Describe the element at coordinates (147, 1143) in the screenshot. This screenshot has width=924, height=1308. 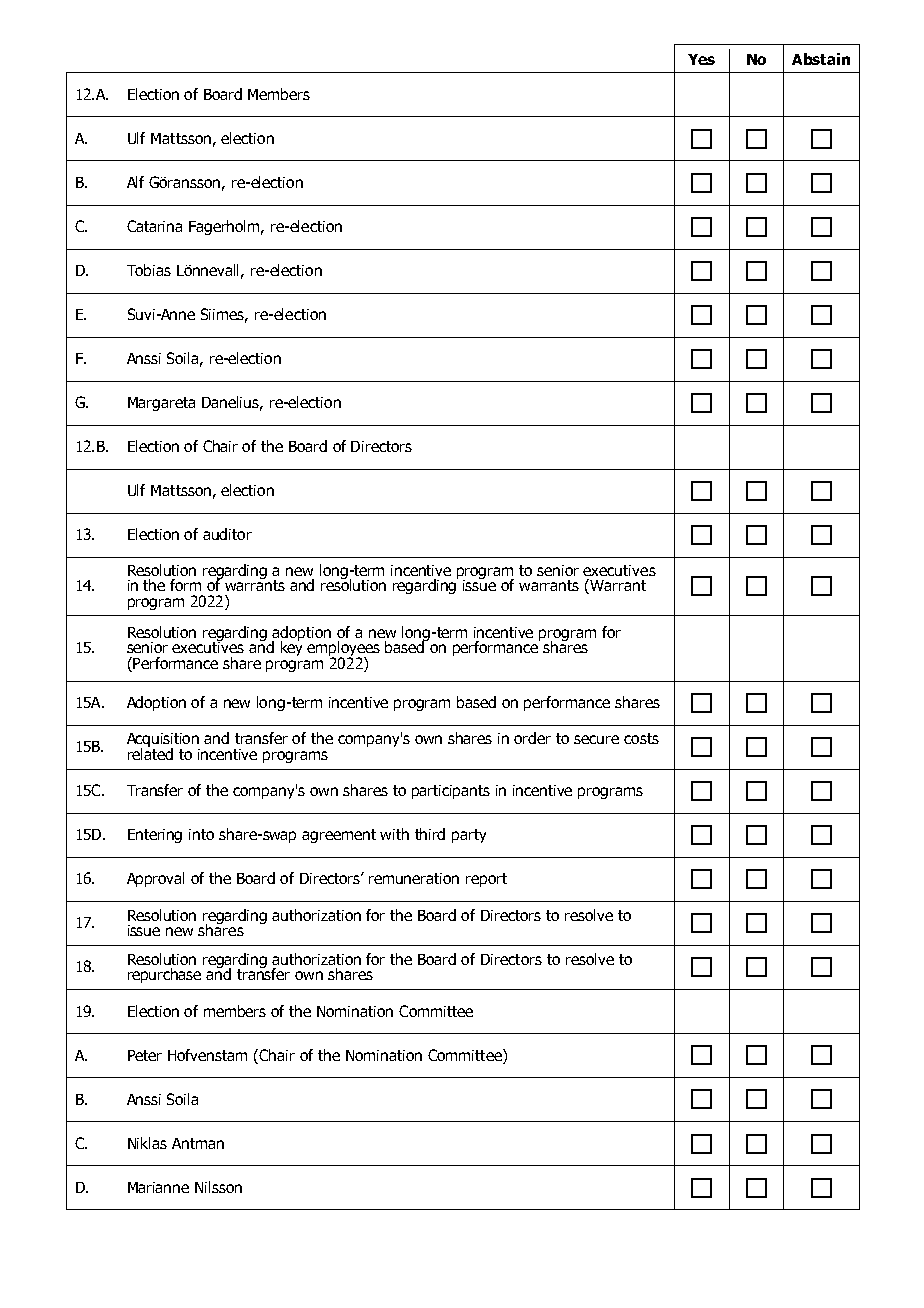
I see `Niklas` at that location.
